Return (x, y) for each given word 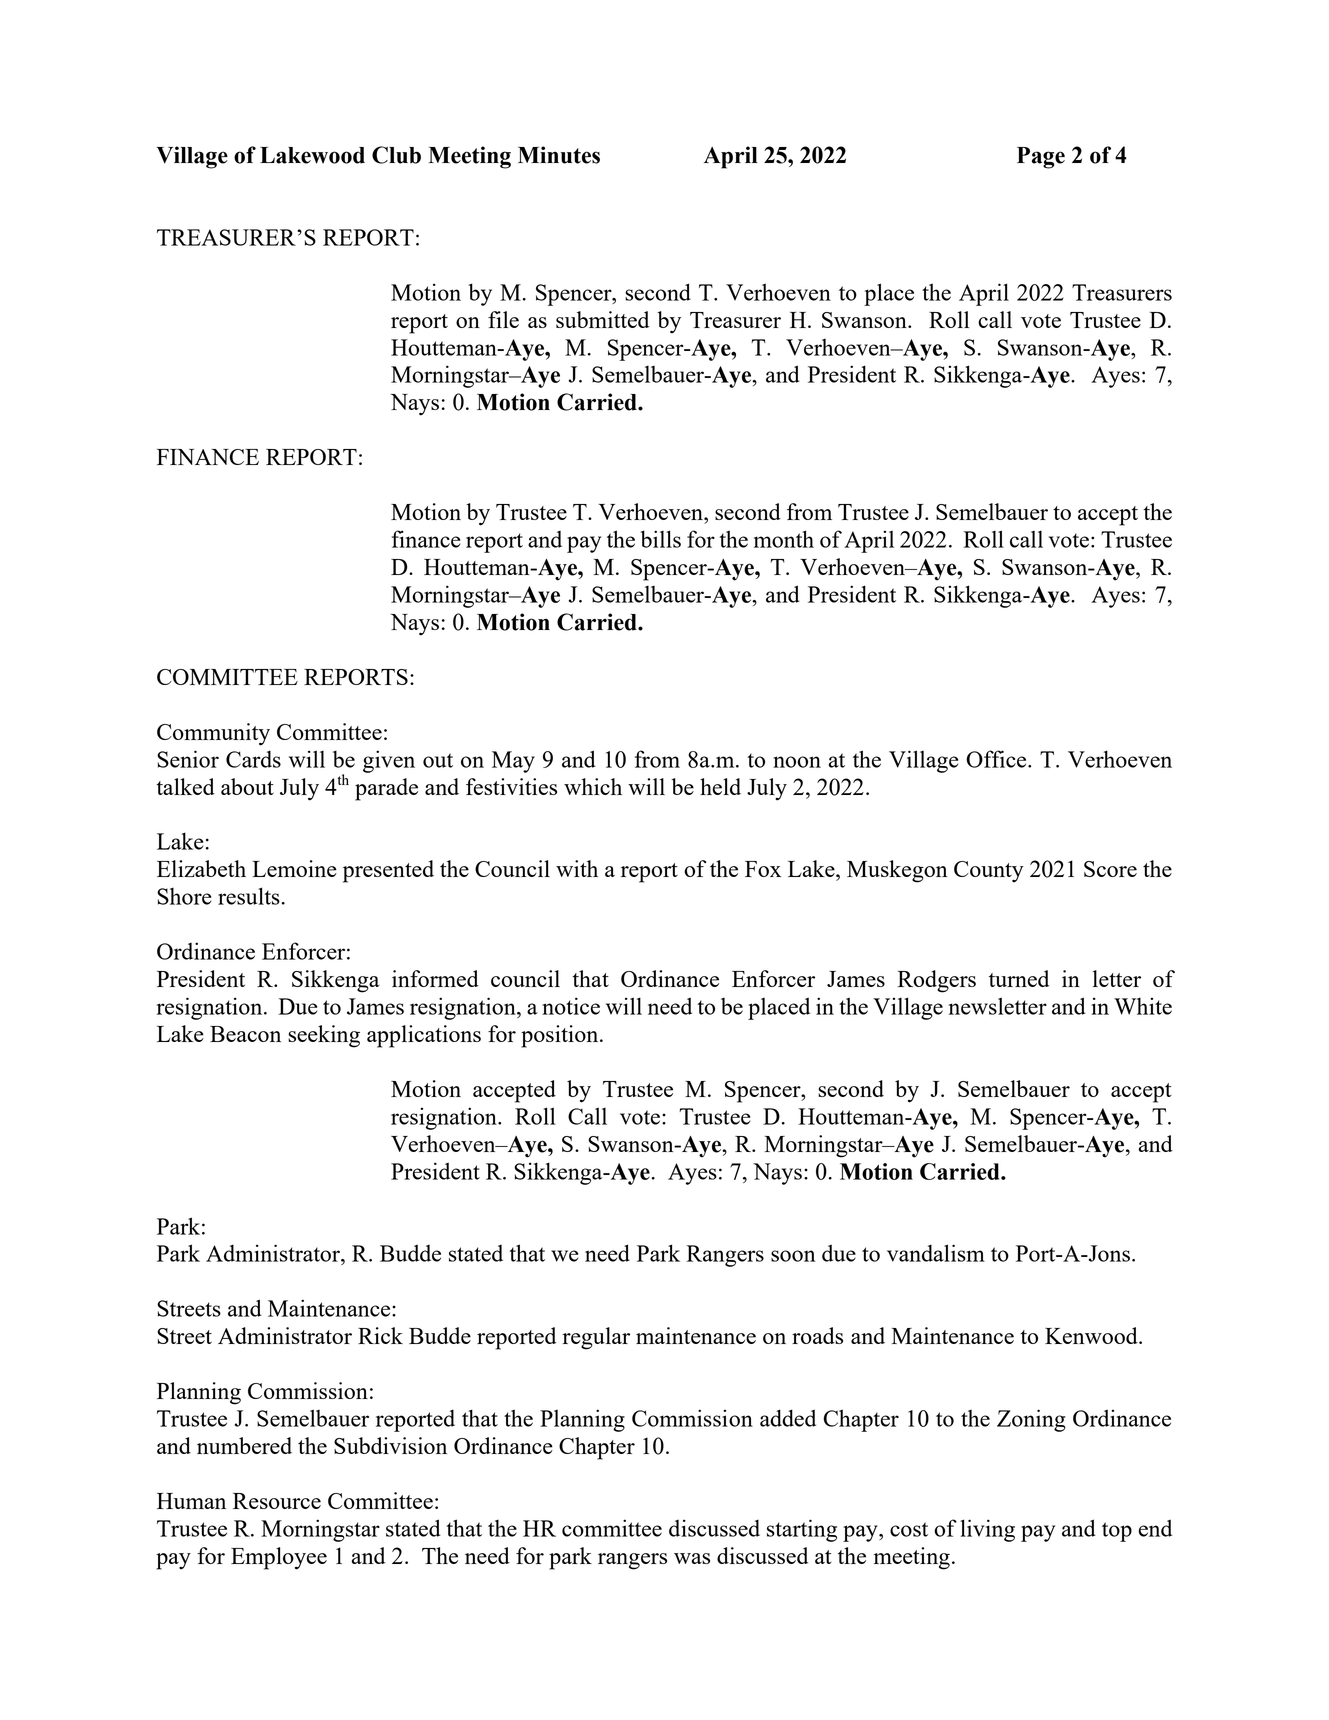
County (989, 872)
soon (793, 1256)
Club (396, 155)
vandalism (936, 1253)
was (692, 1558)
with (577, 868)
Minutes (559, 155)
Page (1041, 158)
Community (213, 734)
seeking (324, 1036)
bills (661, 539)
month (784, 539)
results (249, 896)
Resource (277, 1501)
